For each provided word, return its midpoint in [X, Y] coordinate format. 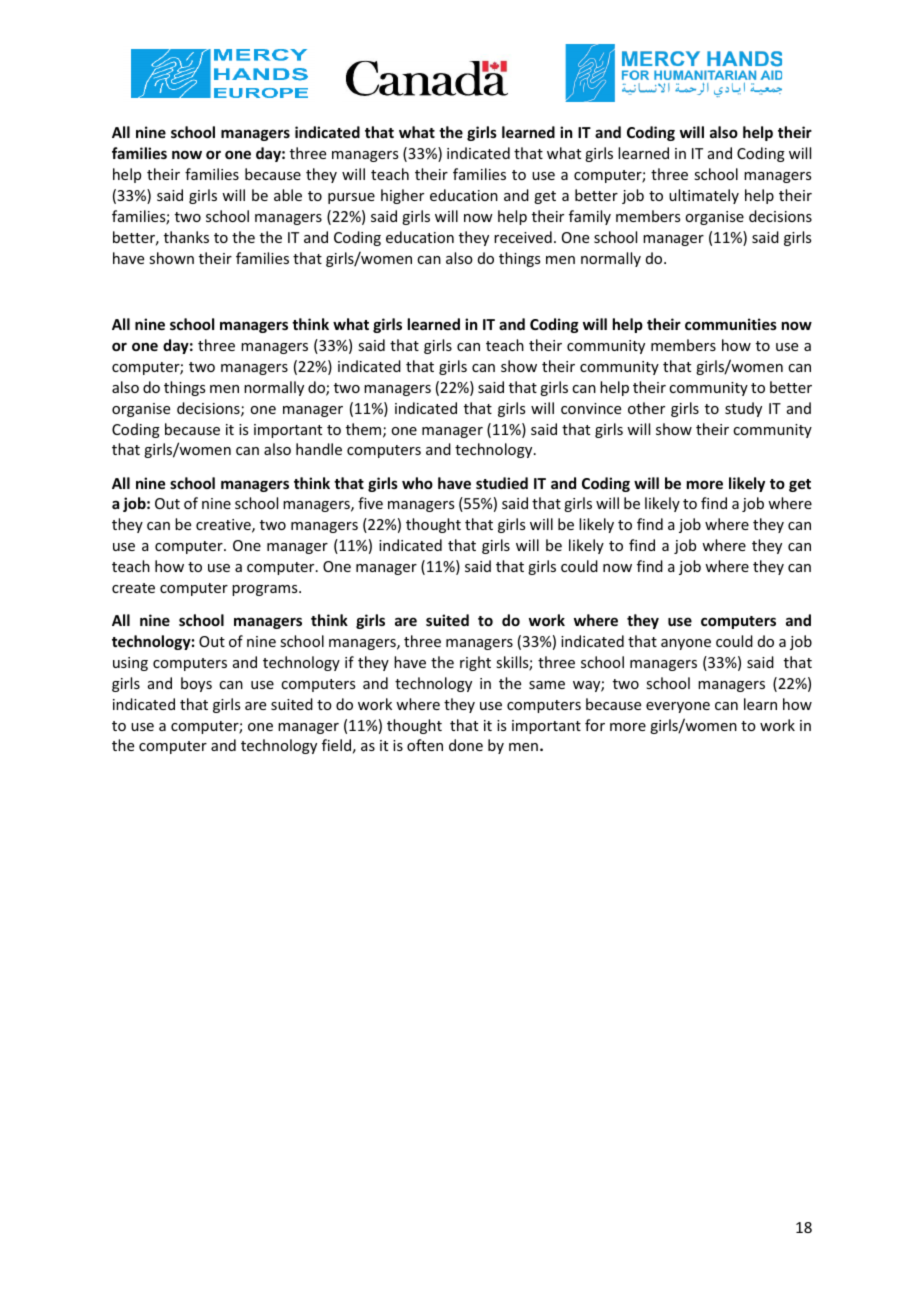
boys [196, 684]
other [646, 408]
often [425, 745]
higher [402, 196]
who [417, 483]
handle [319, 449]
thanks [186, 237]
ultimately [704, 196]
